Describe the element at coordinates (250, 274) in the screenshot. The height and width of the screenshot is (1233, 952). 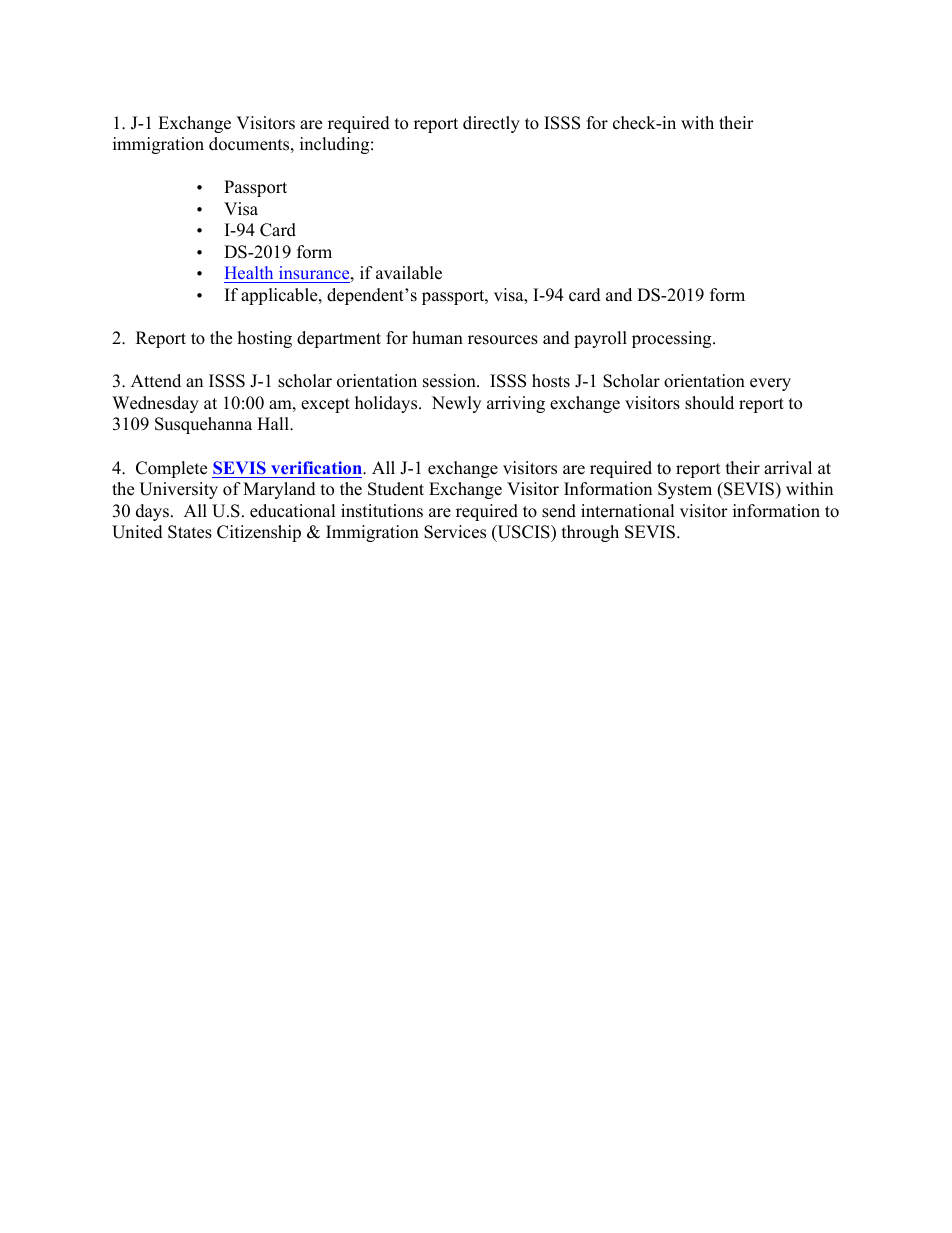
I see `Health` at that location.
